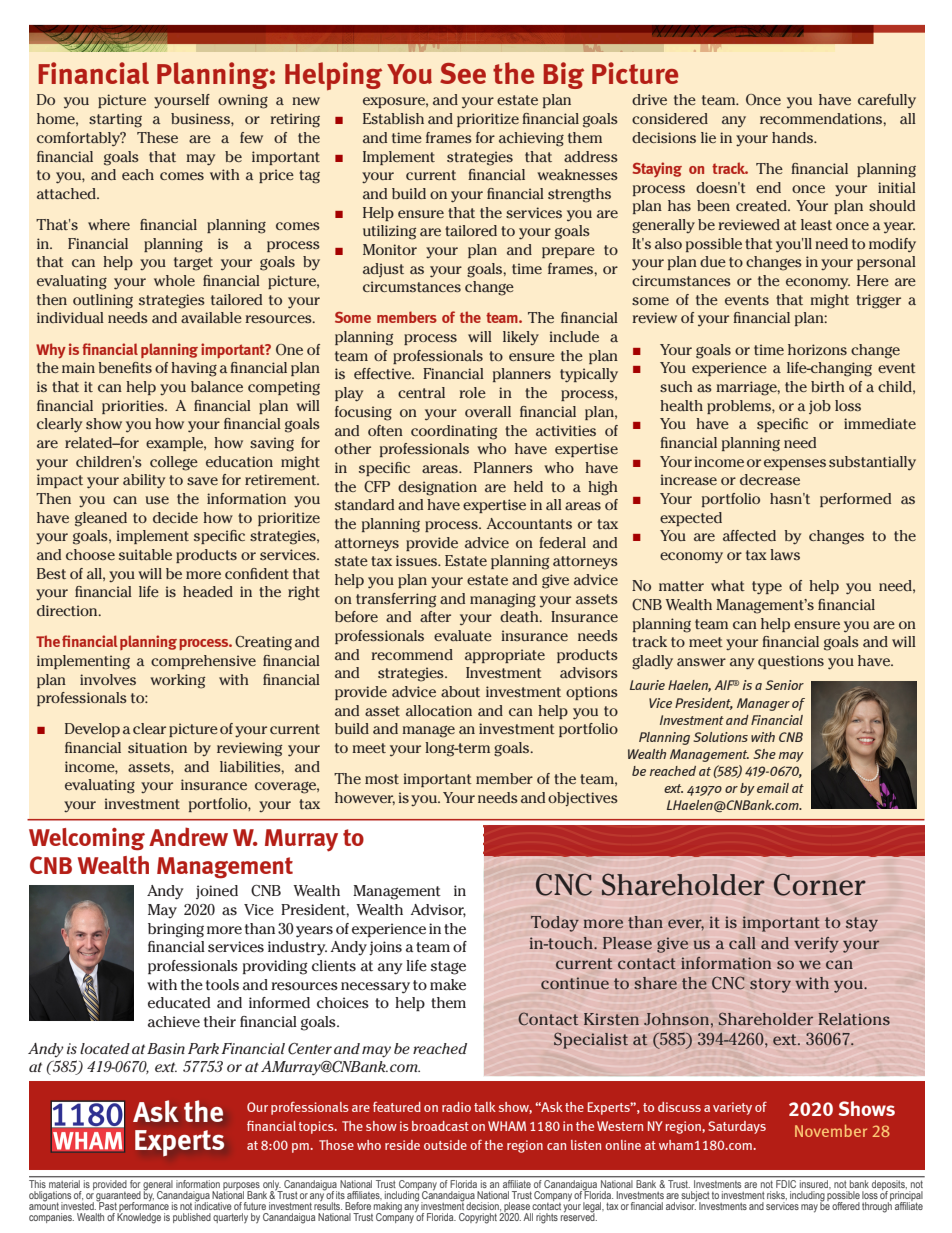  Describe the element at coordinates (463, 73) in the document. I see `See` at that location.
